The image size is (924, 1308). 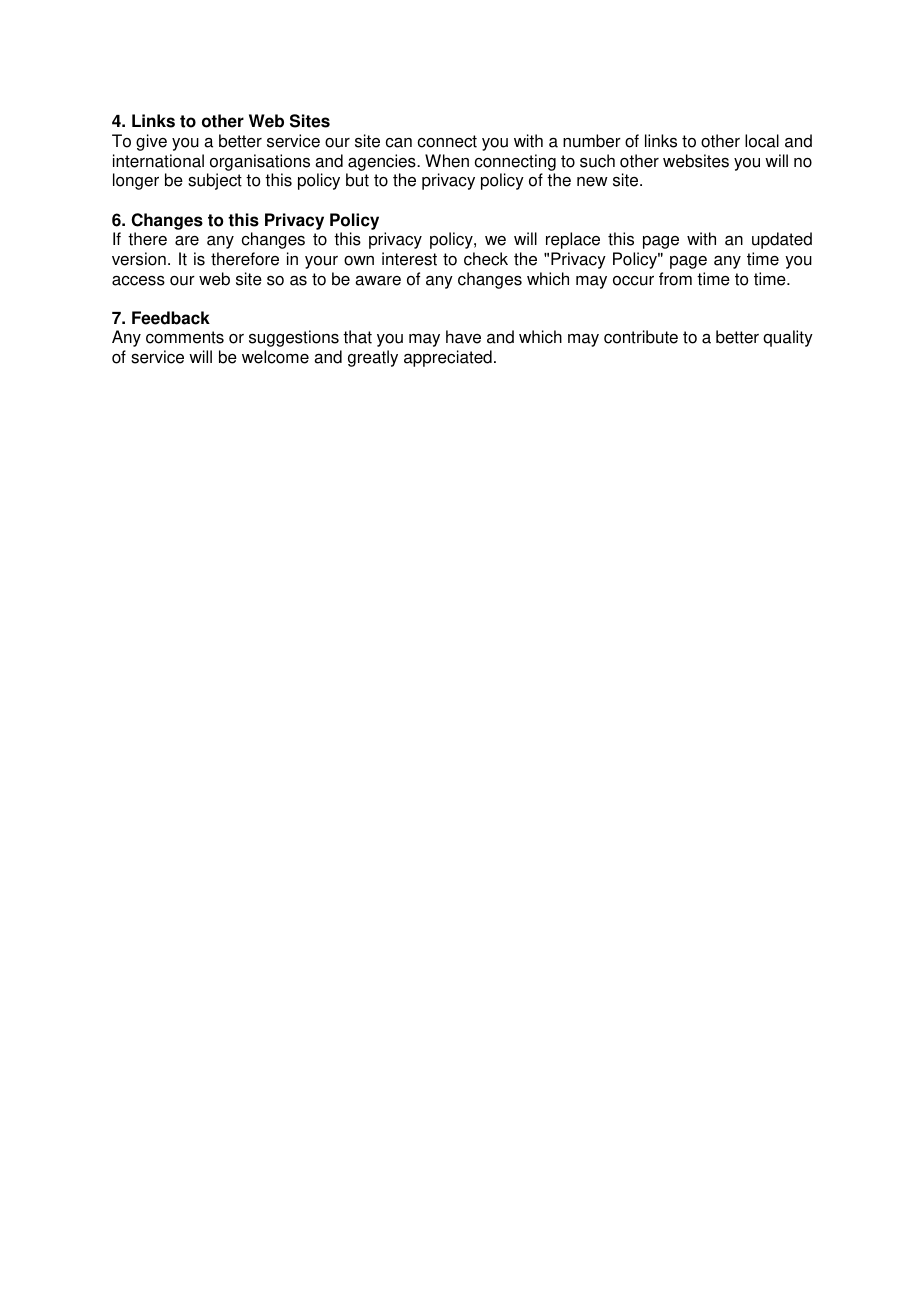 I want to click on local, so click(x=762, y=141).
